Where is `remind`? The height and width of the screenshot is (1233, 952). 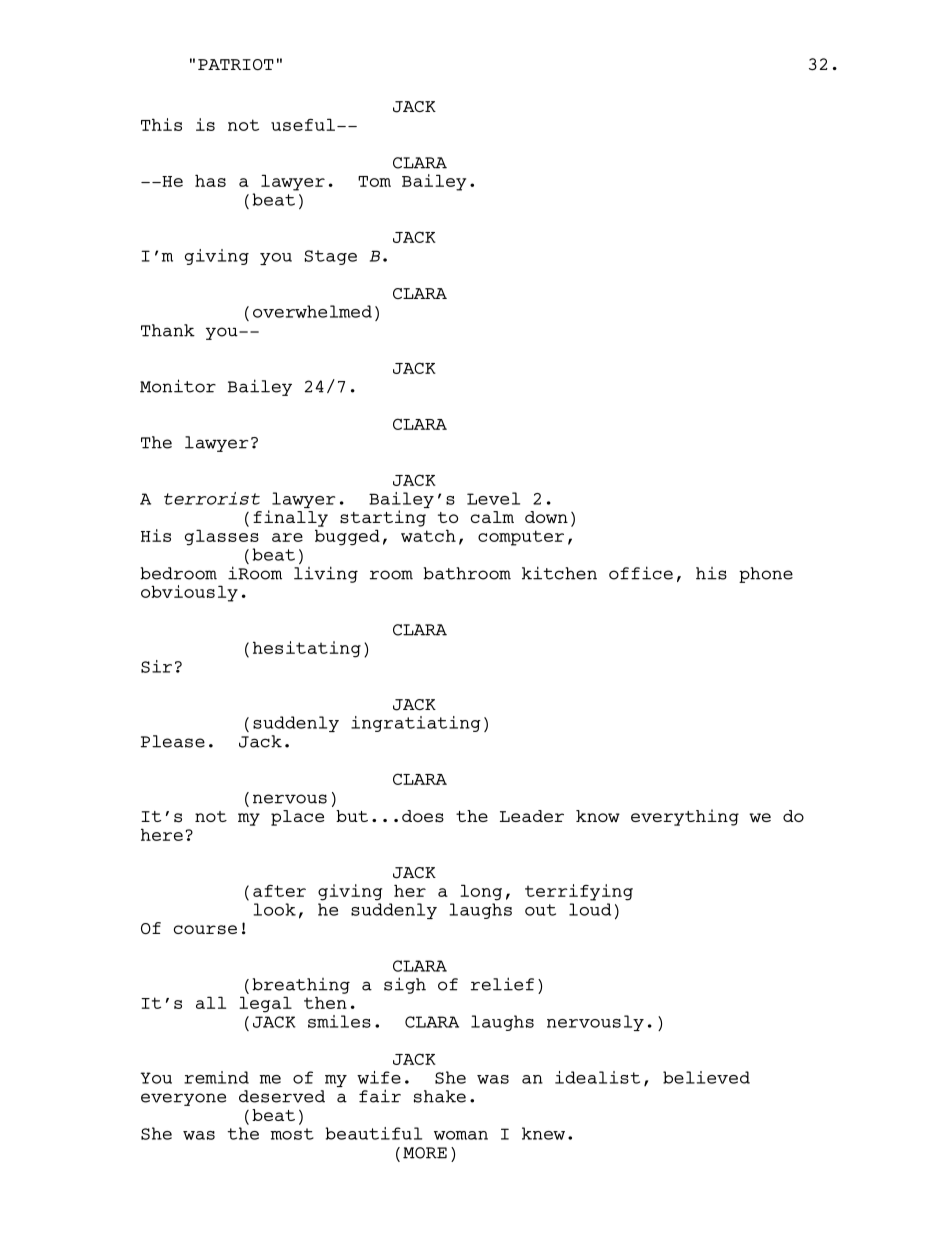
remind is located at coordinates (216, 1077).
